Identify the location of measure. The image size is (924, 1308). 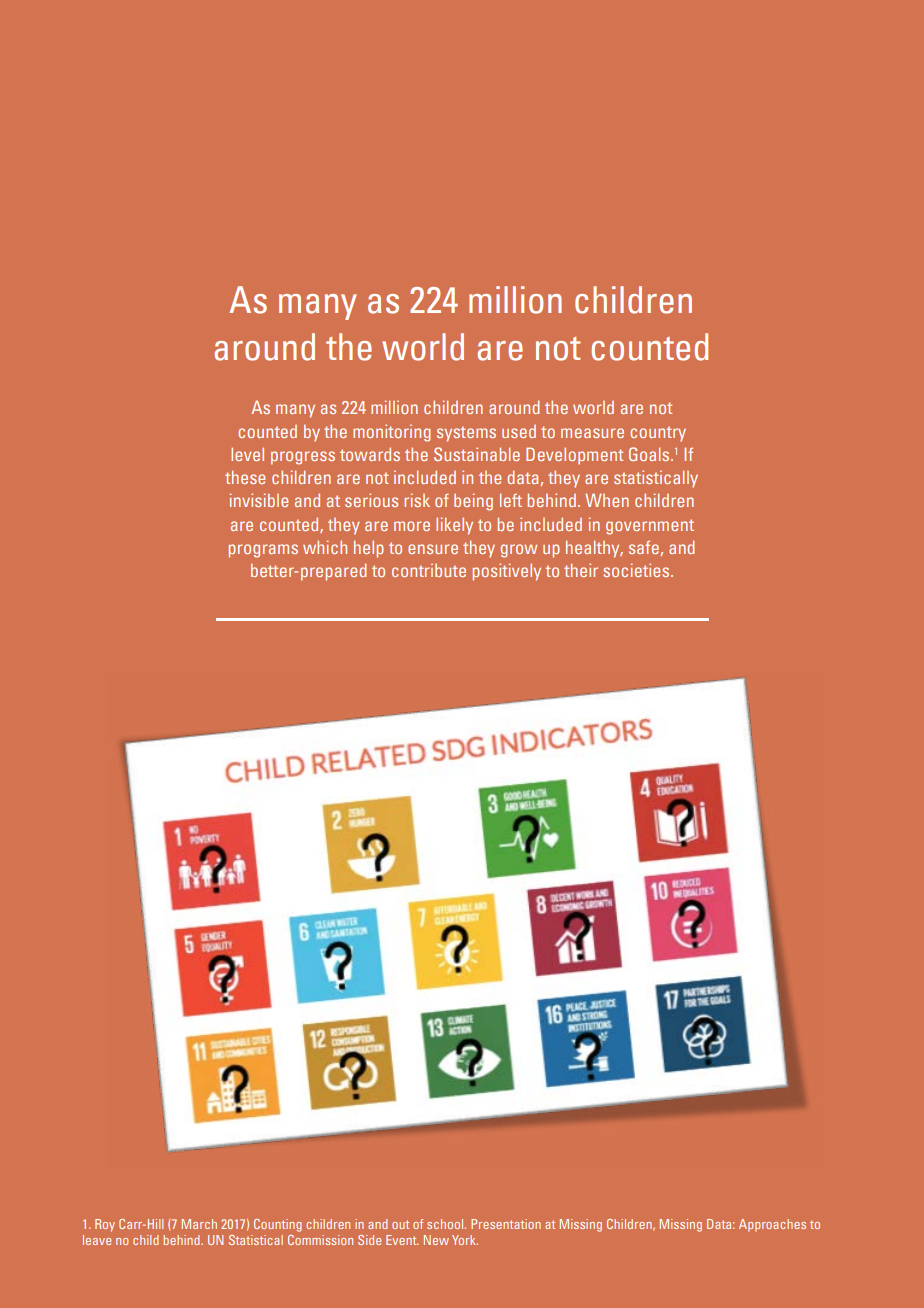
(592, 433).
